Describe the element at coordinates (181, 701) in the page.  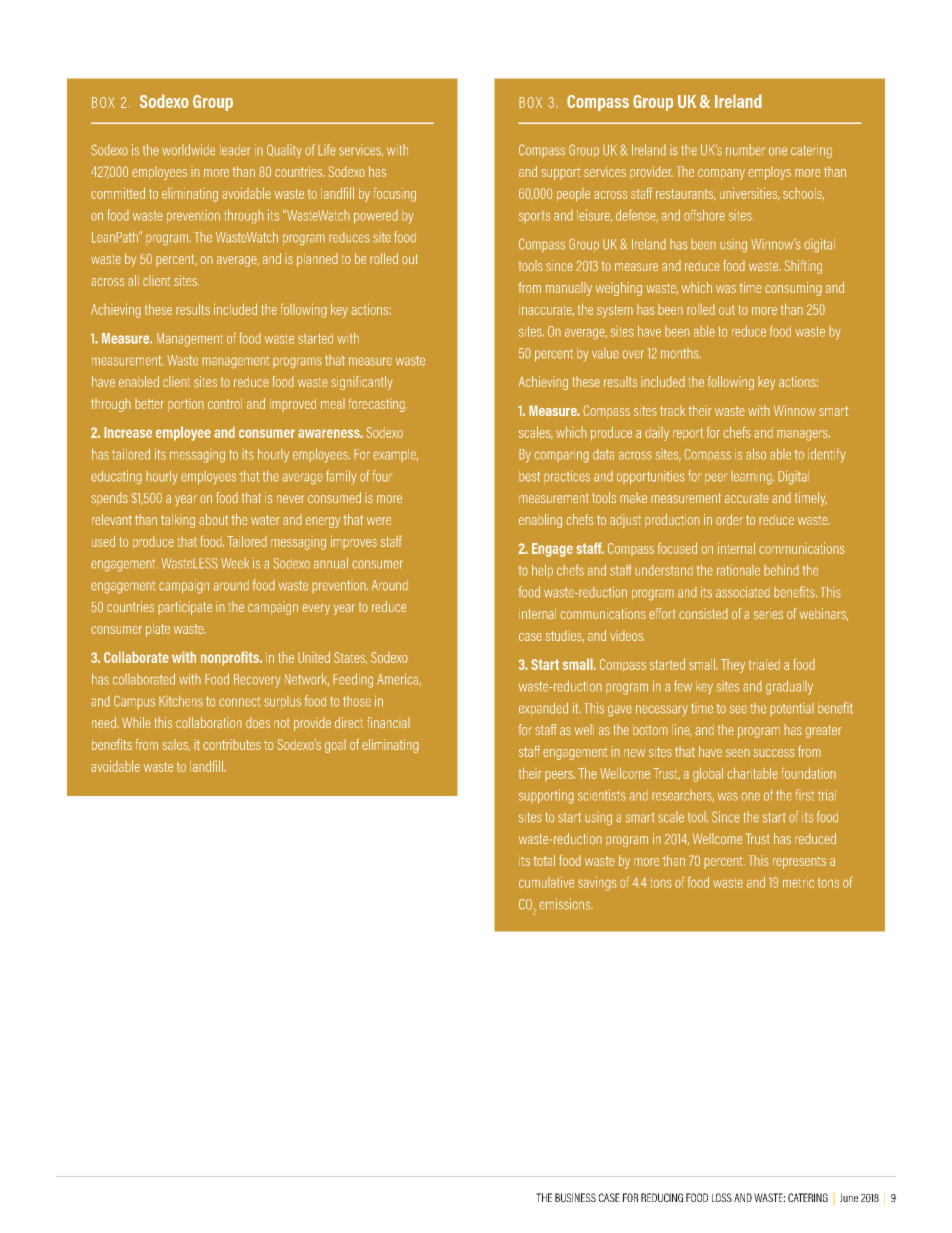
I see `Kitchens` at that location.
